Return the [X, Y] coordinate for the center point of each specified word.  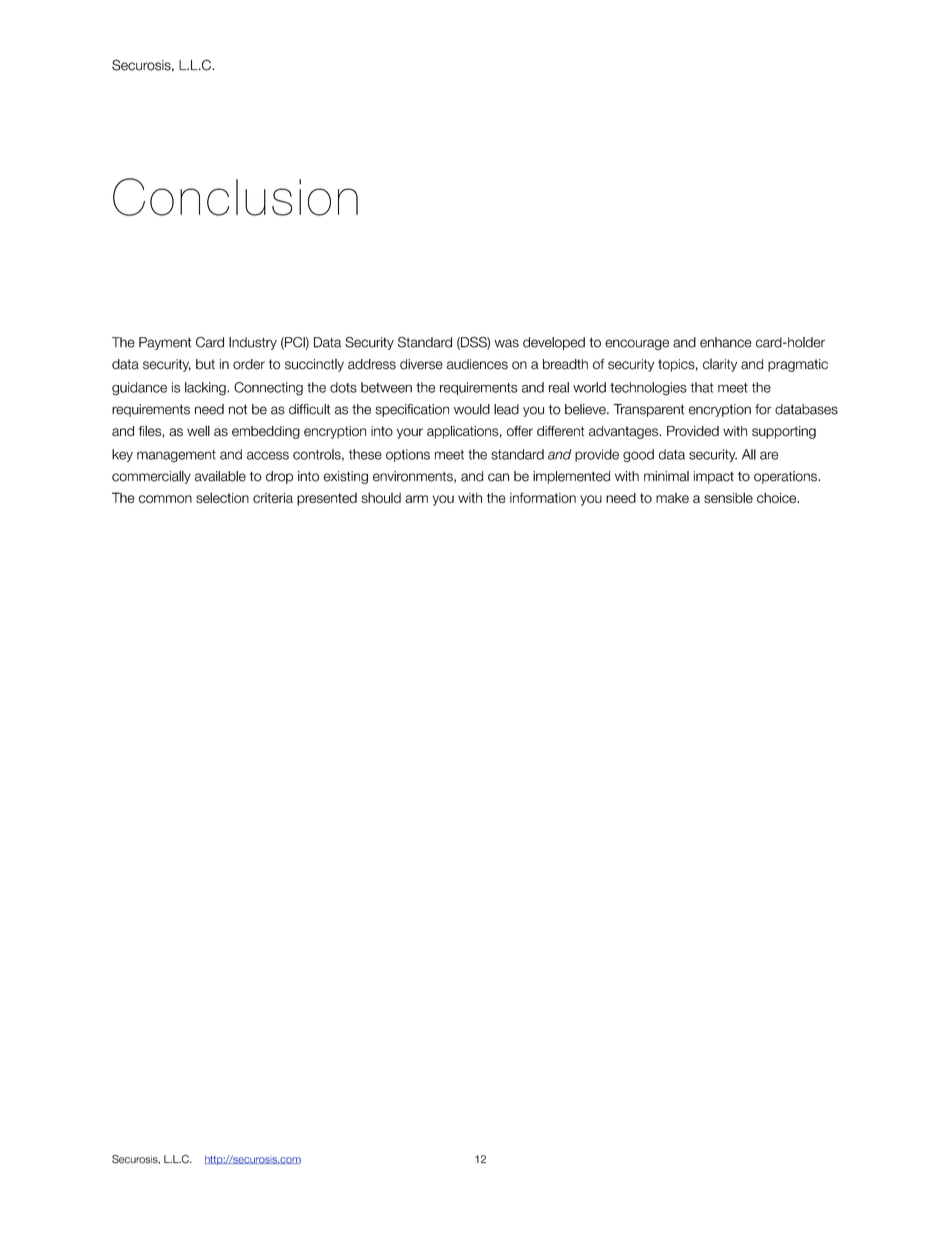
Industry [253, 343]
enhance [726, 342]
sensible [728, 497]
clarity [720, 365]
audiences [477, 364]
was [506, 343]
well [198, 430]
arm [416, 499]
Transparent [648, 410]
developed [554, 343]
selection [222, 497]
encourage [637, 344]
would [472, 409]
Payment [165, 343]
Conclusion [235, 197]
